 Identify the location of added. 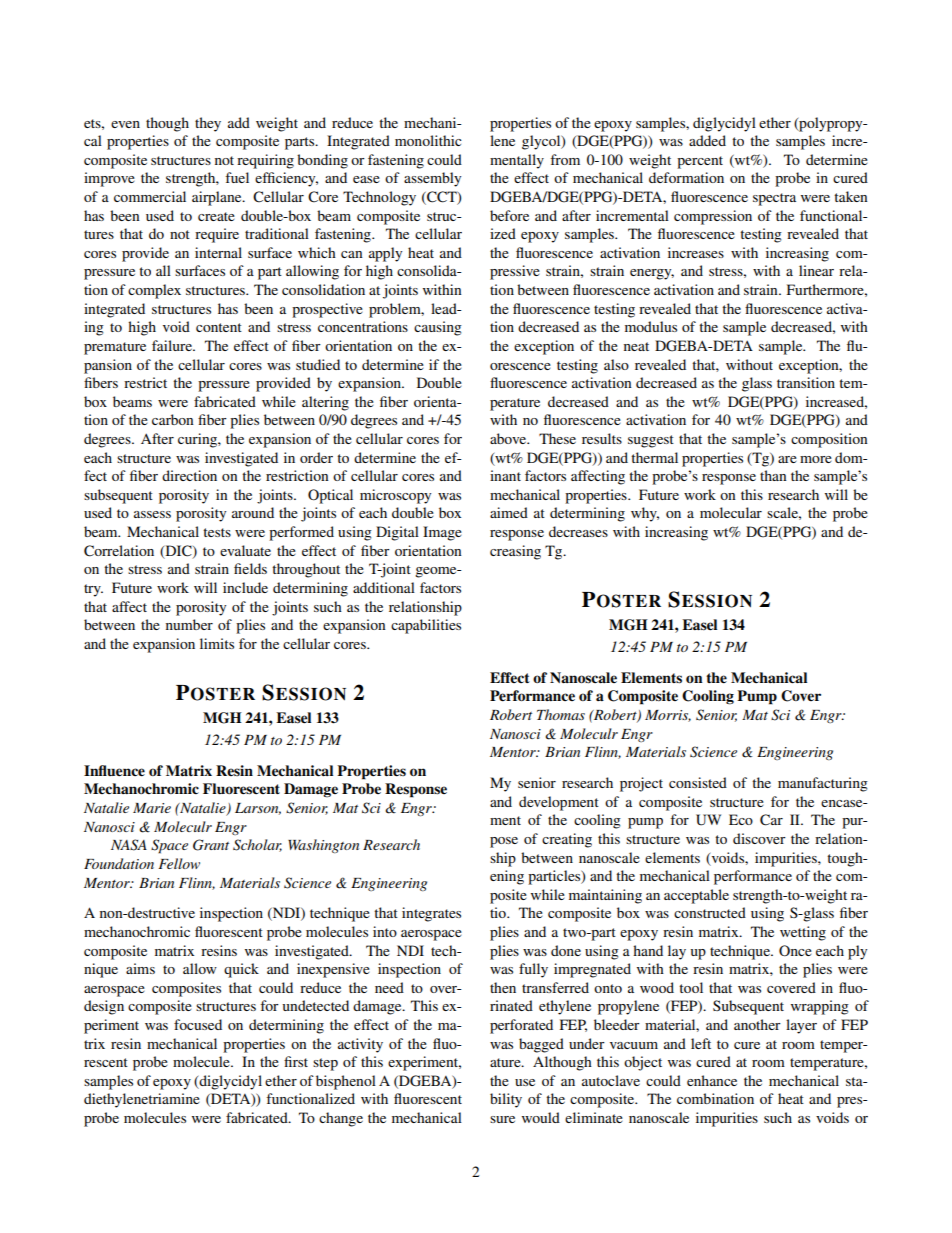
(707, 140).
